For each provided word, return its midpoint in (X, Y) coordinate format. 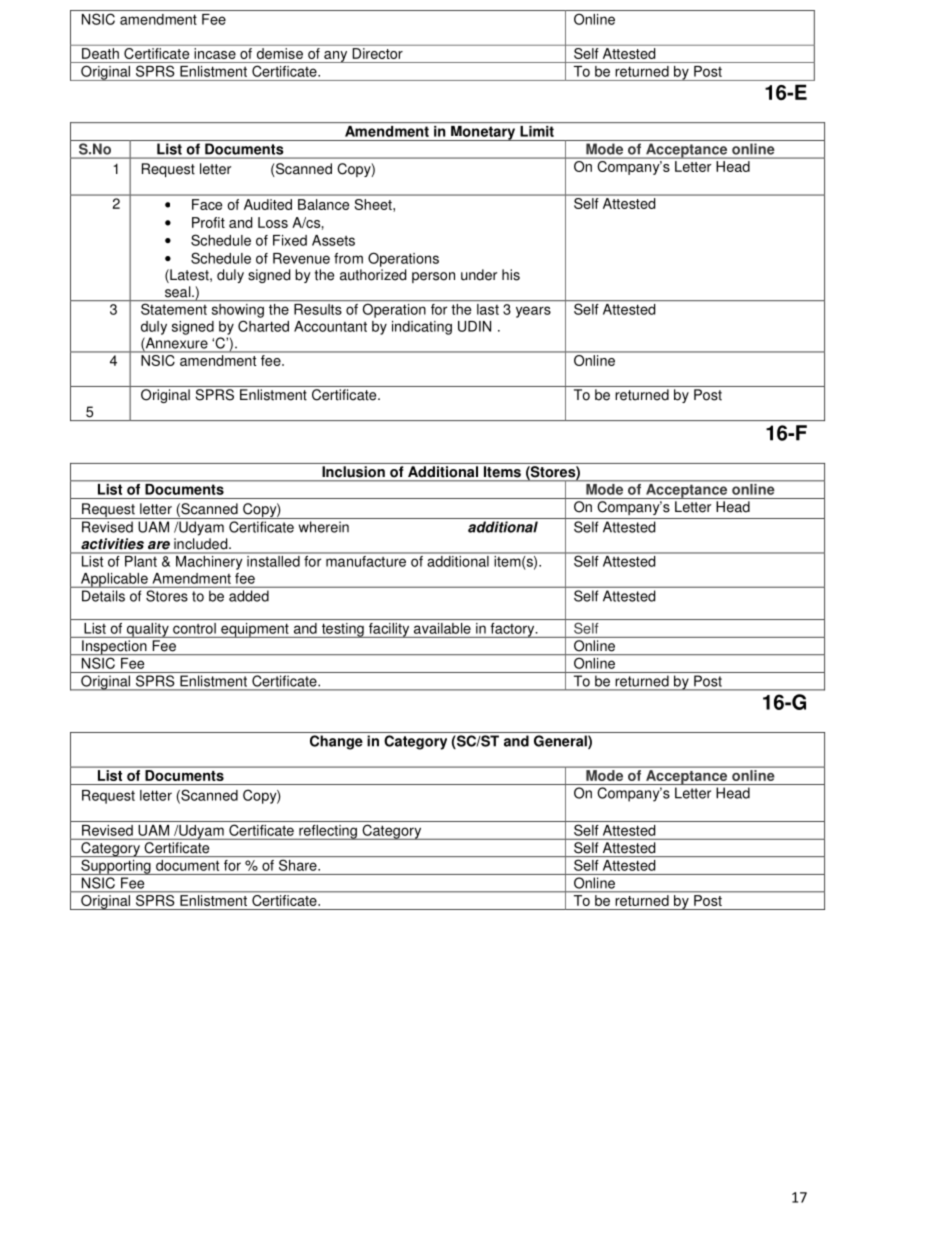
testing (342, 630)
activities (112, 543)
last (488, 309)
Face (207, 204)
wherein (324, 527)
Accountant (330, 326)
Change (336, 742)
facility (389, 630)
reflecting (328, 832)
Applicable (114, 580)
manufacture (366, 560)
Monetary (483, 133)
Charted (263, 326)
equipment (255, 630)
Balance (323, 204)
